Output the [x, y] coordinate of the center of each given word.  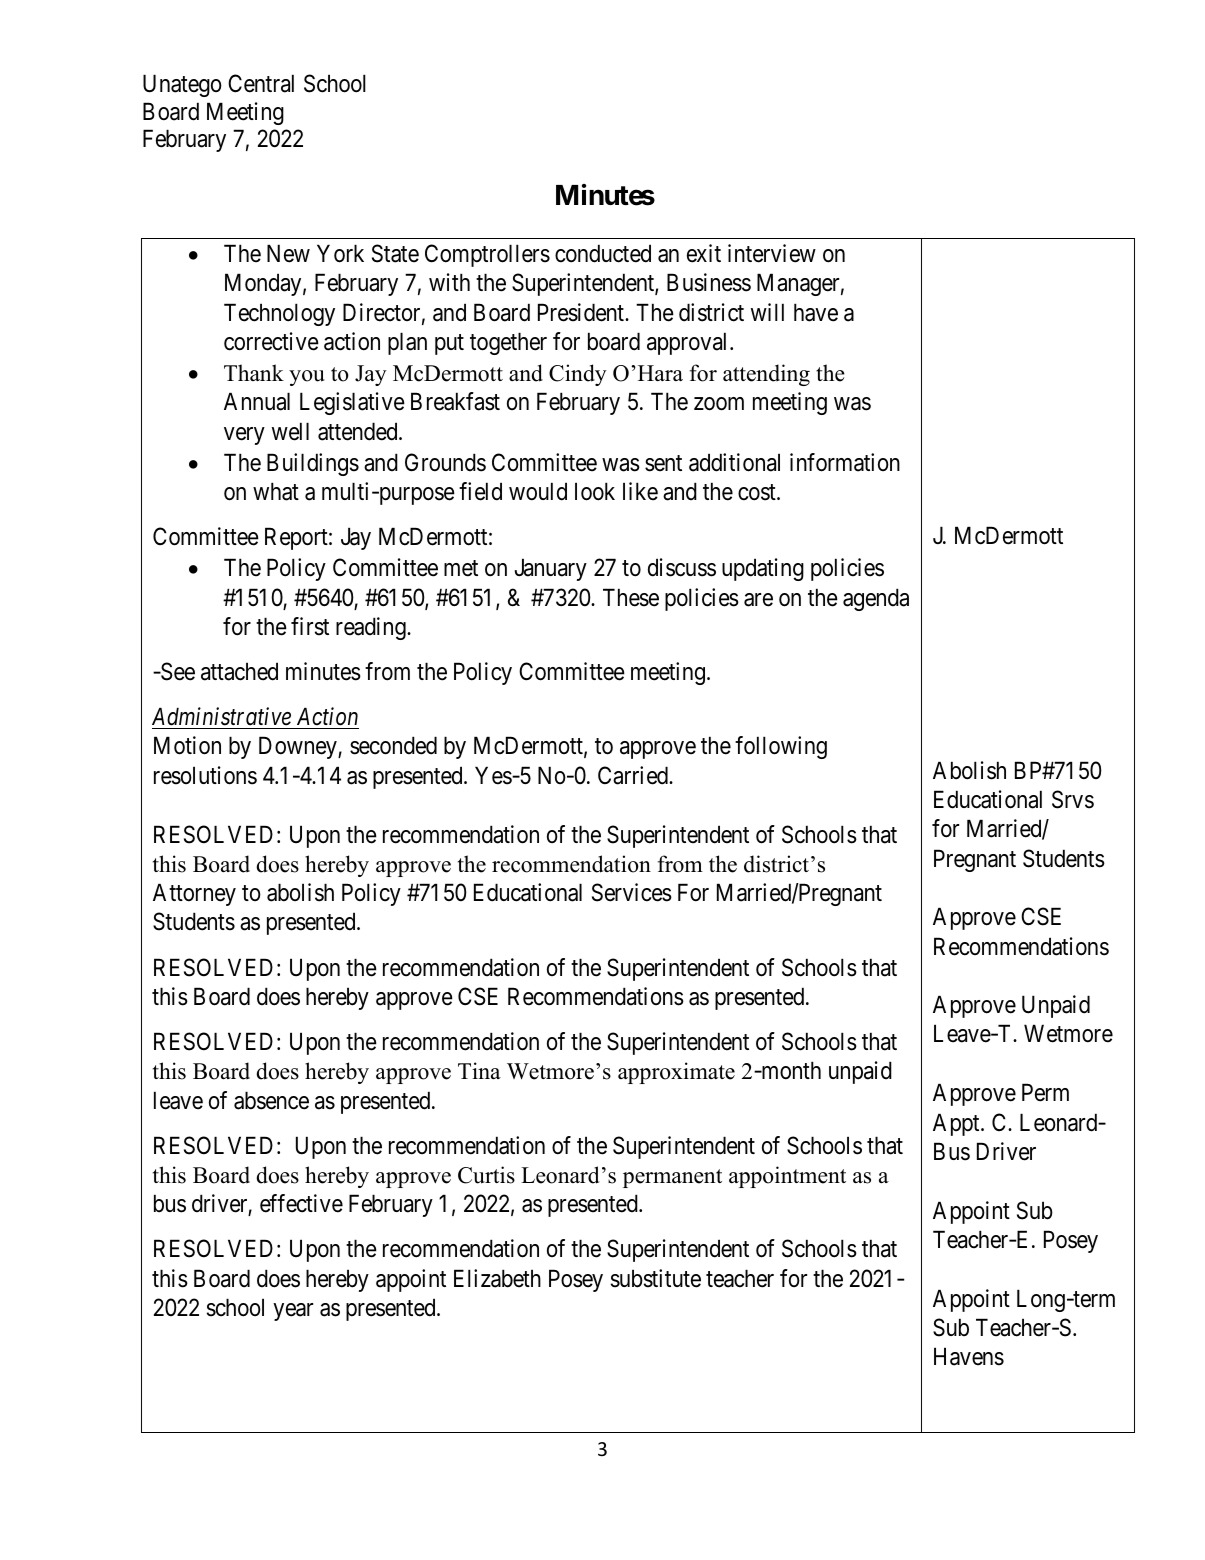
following [781, 747]
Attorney [194, 894]
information [845, 462]
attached [239, 671]
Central [261, 83]
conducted [603, 253]
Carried [634, 775]
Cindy [578, 375]
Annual [257, 401]
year [293, 1312]
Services [632, 892]
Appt [957, 1124]
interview [772, 253]
